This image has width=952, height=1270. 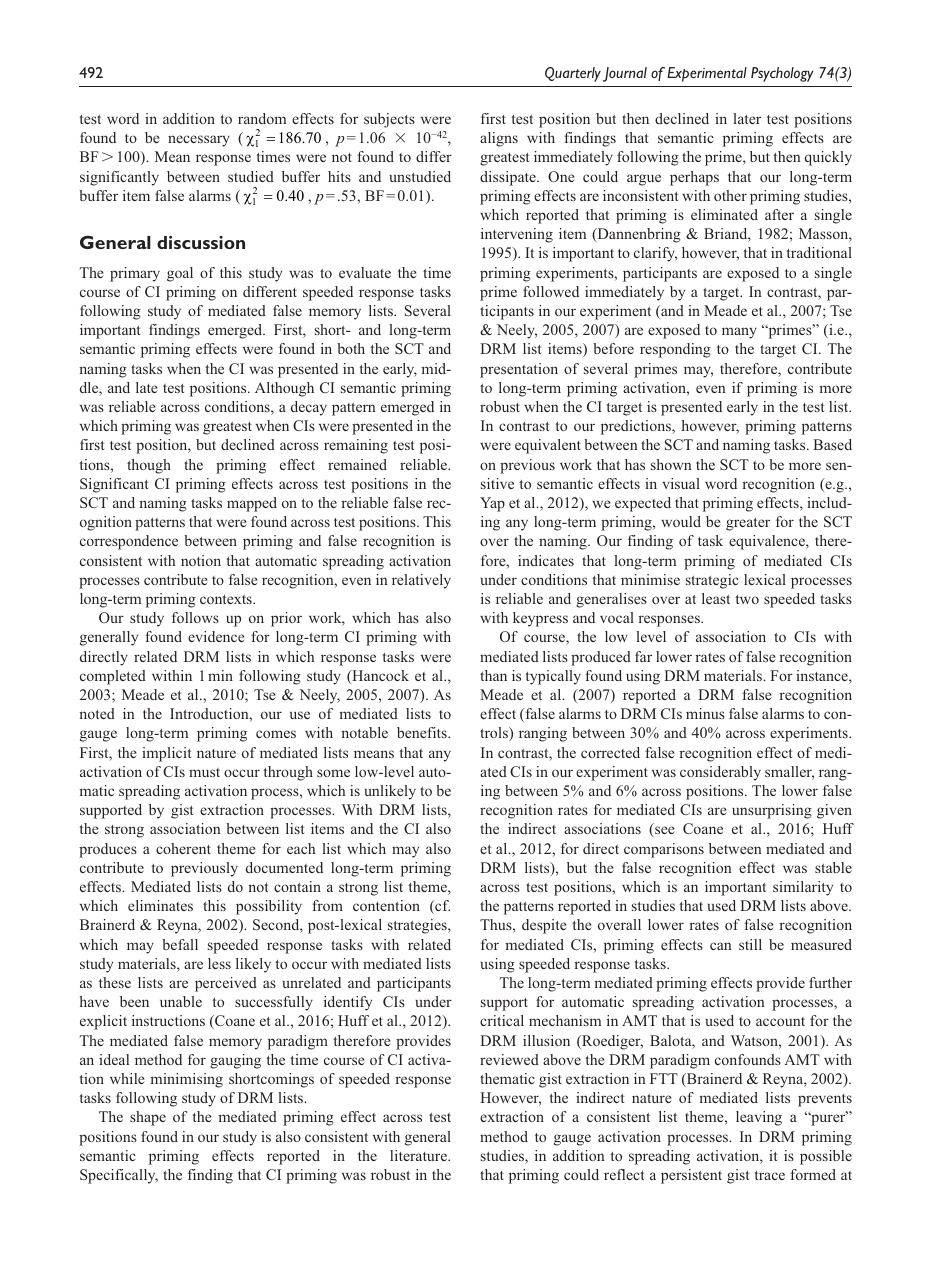 What do you see at coordinates (492, 504) in the image?
I see `Yap` at bounding box center [492, 504].
